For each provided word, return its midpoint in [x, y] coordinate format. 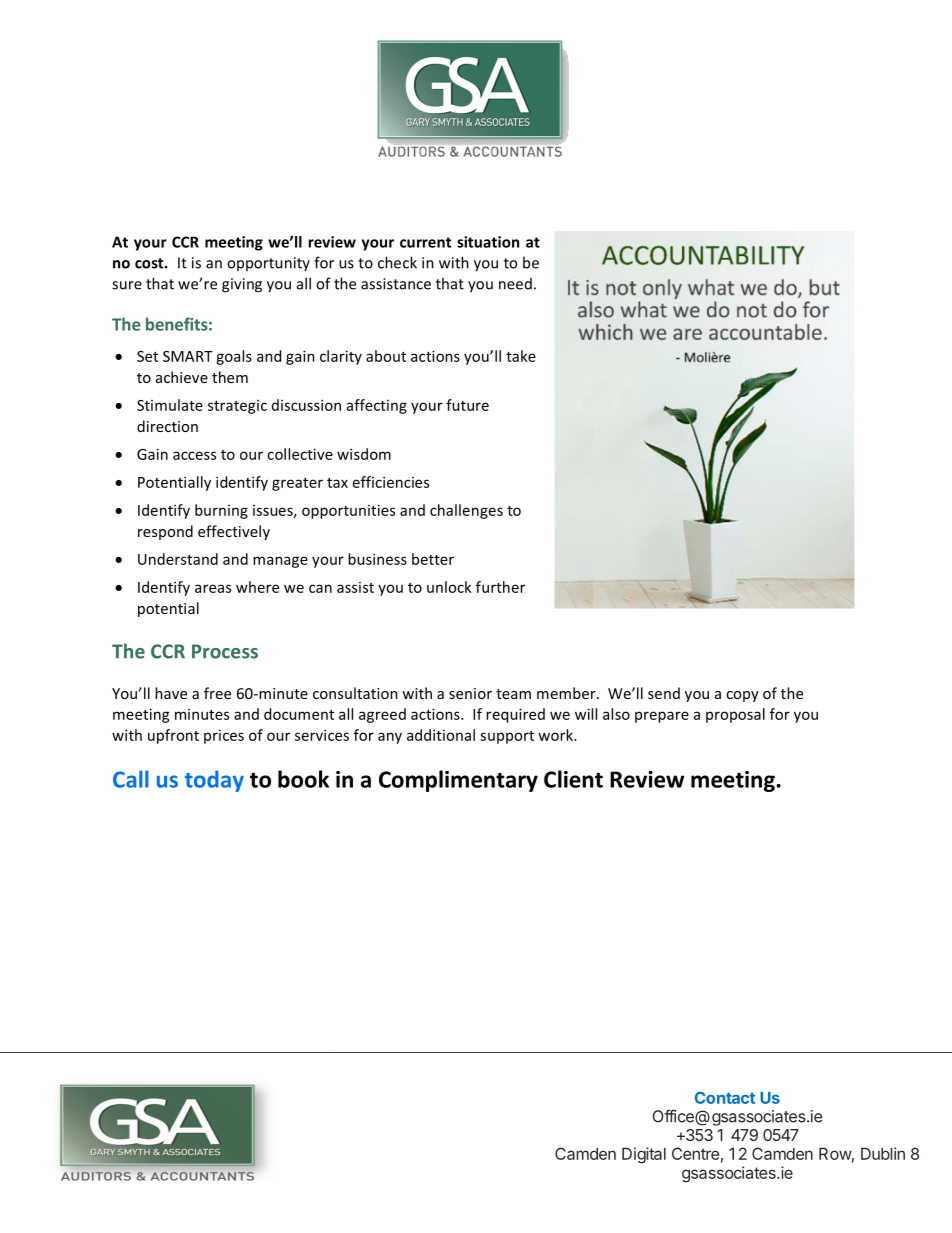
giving [242, 285]
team [513, 694]
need [515, 284]
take [521, 356]
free [217, 693]
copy [742, 696]
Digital [644, 1155]
